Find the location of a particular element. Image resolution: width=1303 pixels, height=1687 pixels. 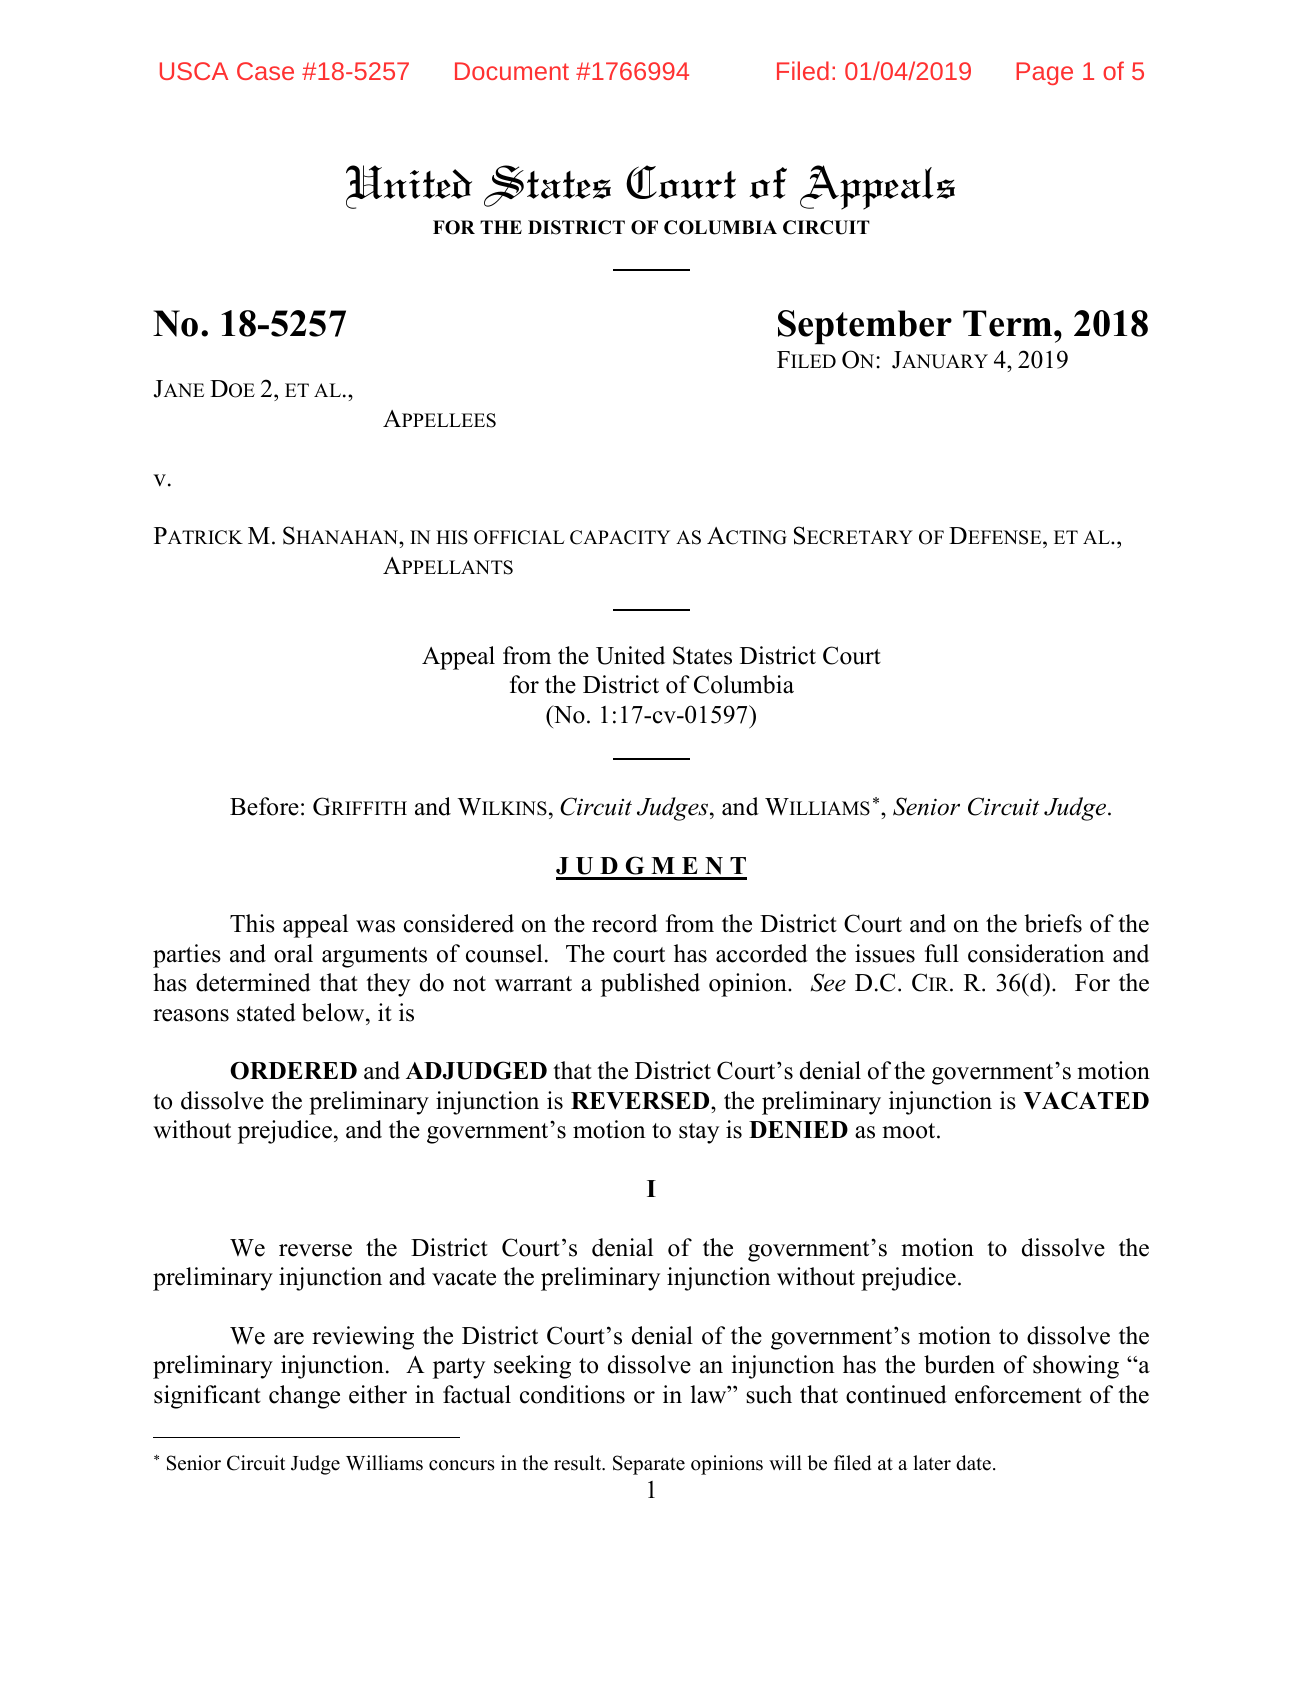

change is located at coordinates (304, 1397).
